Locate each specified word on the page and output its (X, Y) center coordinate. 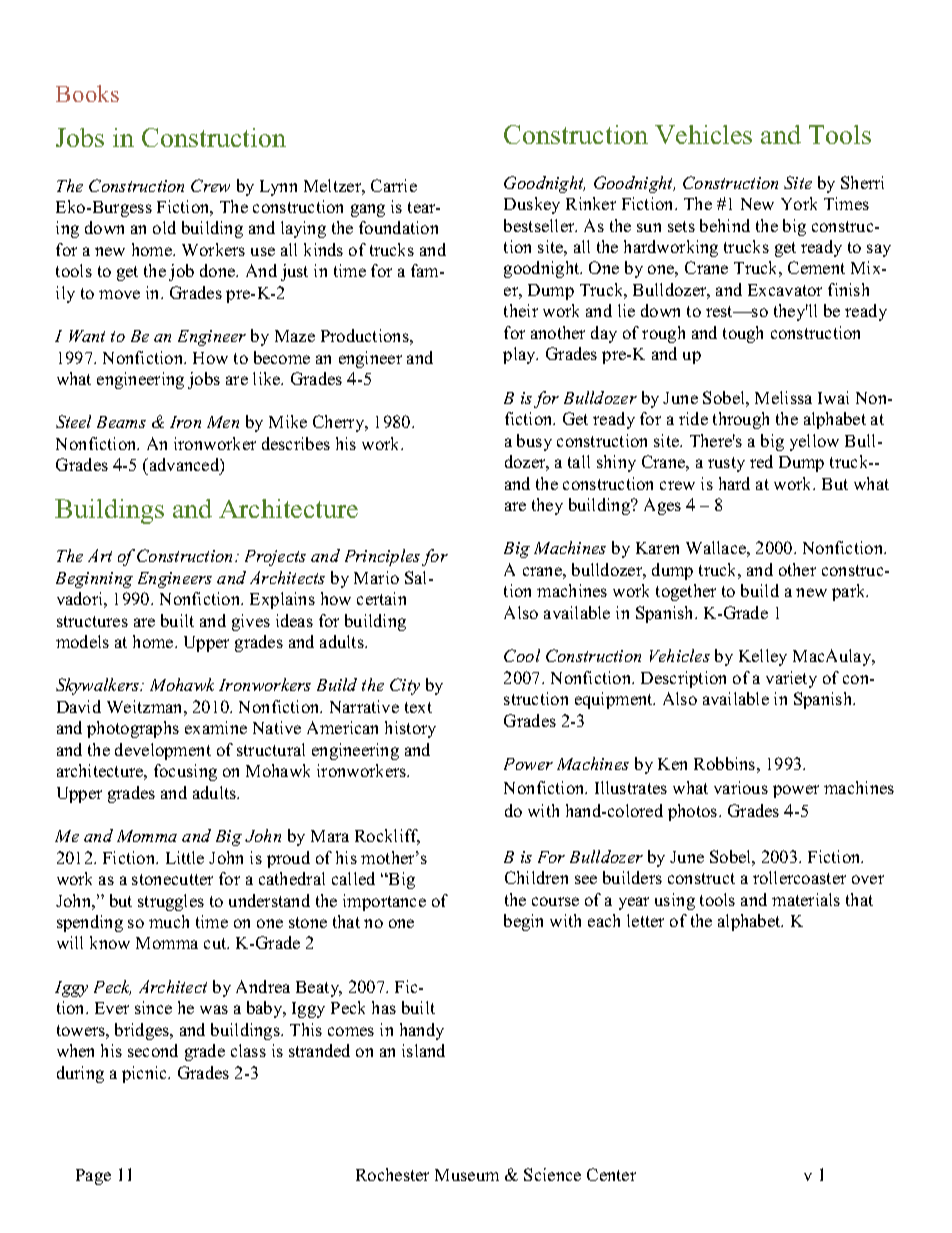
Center (611, 1174)
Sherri (862, 182)
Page (93, 1177)
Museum (467, 1175)
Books (87, 93)
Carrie (394, 185)
